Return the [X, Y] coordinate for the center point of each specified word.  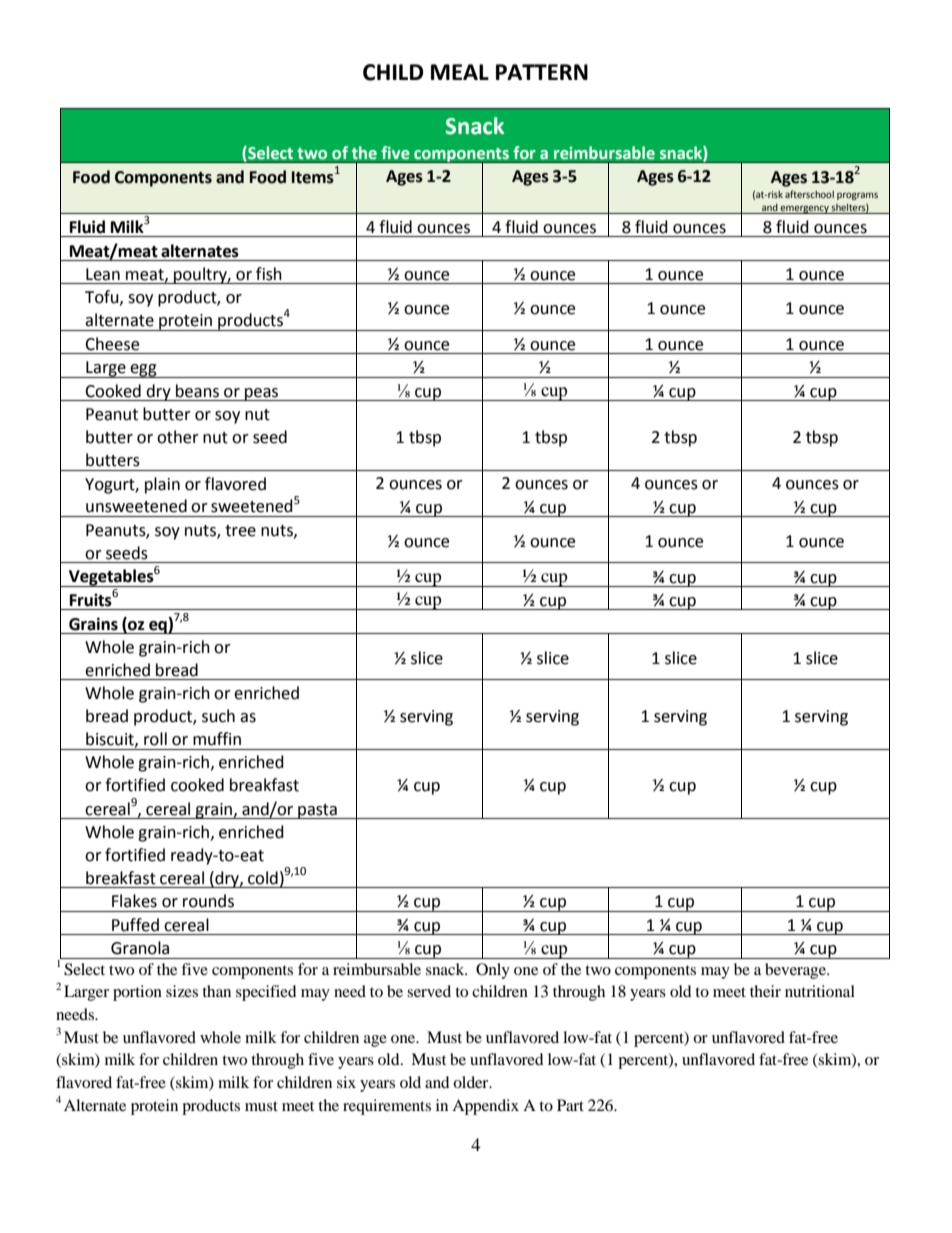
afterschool [809, 194]
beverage [796, 971]
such [218, 716]
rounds [208, 901]
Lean [103, 274]
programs [857, 196]
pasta [317, 811]
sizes [182, 991]
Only [493, 971]
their [765, 991]
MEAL [460, 72]
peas [262, 394]
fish [269, 274]
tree [240, 531]
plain [162, 485]
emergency [805, 209]
